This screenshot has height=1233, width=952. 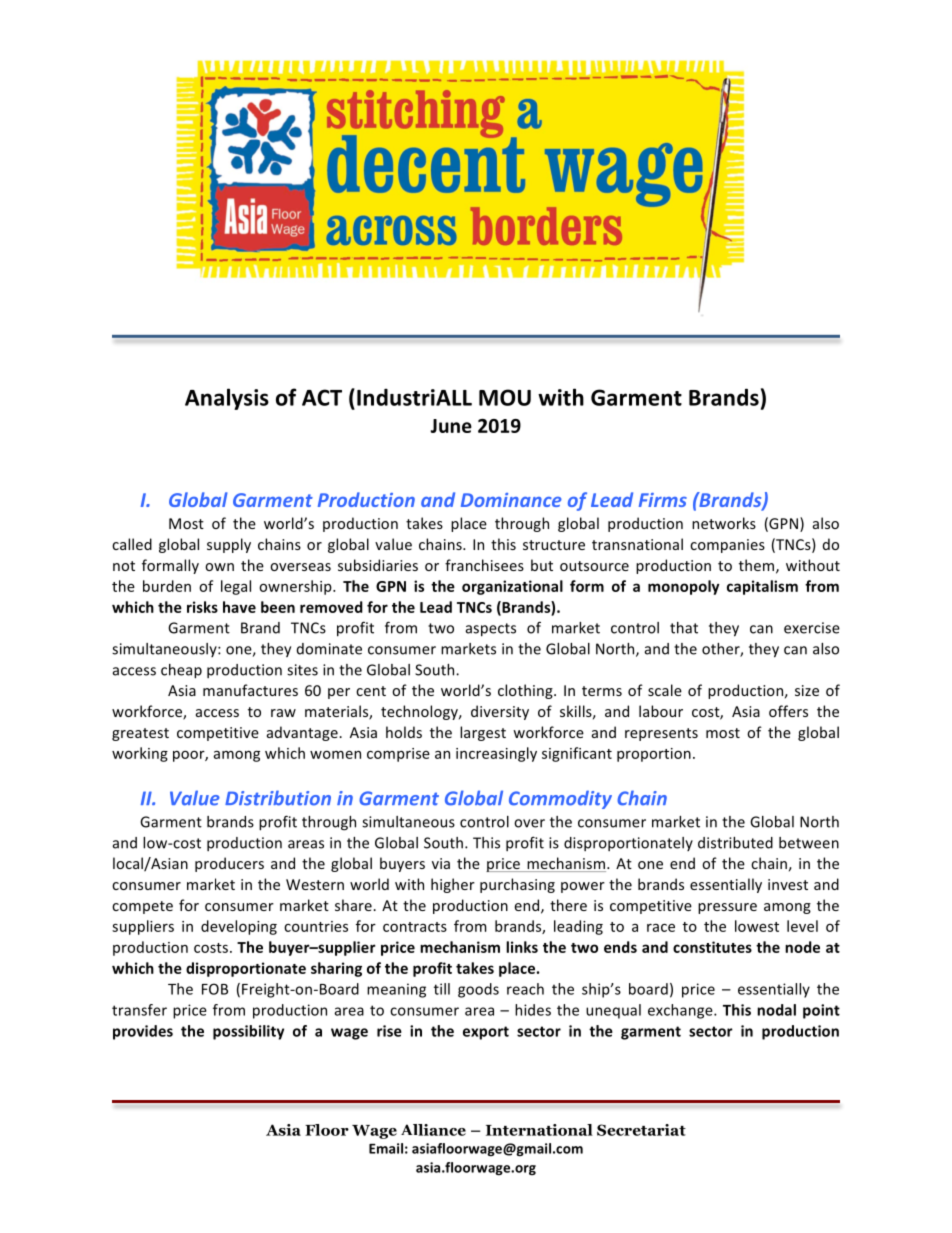 What do you see at coordinates (496, 754) in the screenshot?
I see `increasingly` at bounding box center [496, 754].
